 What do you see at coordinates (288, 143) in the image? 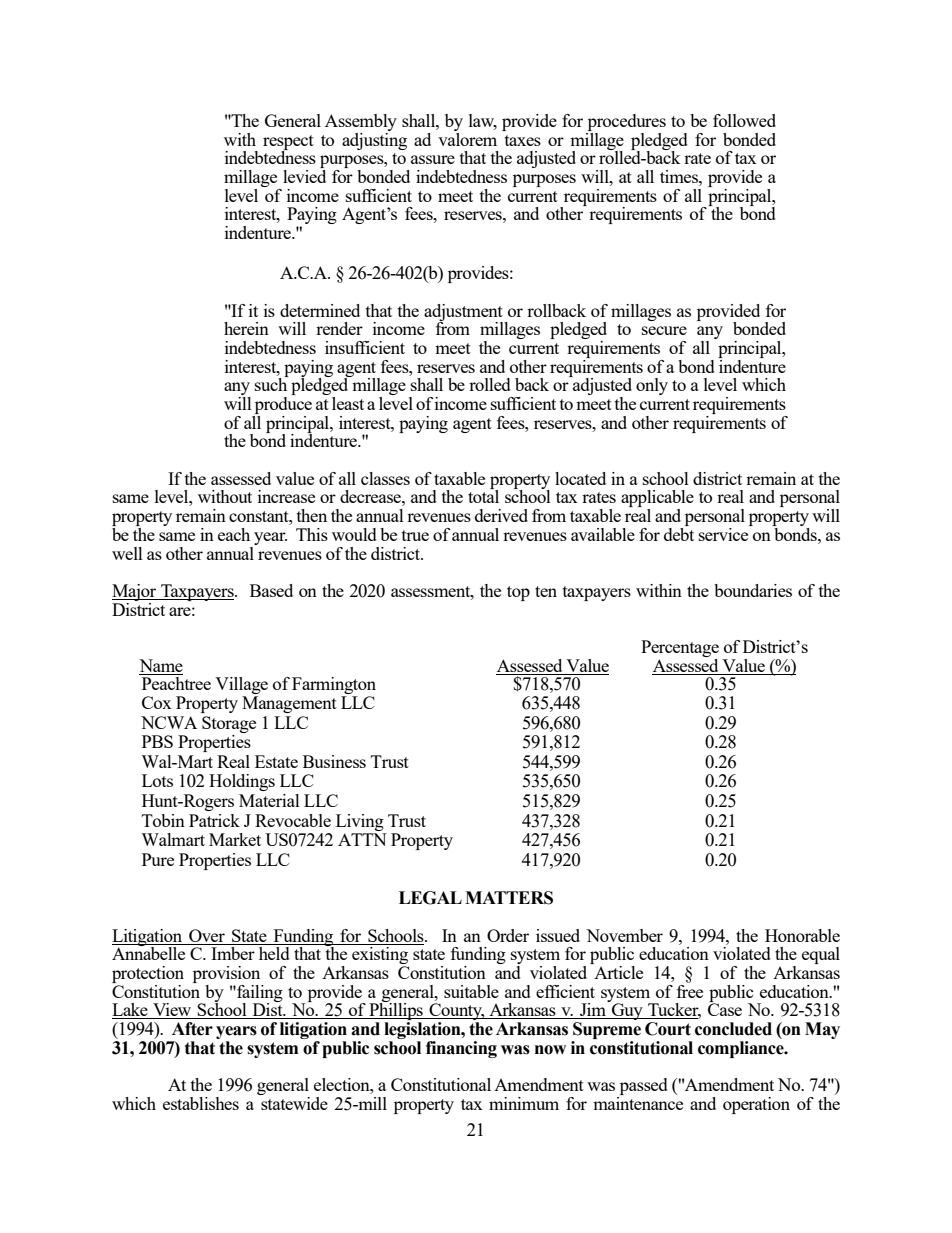
I see `respect` at bounding box center [288, 143].
